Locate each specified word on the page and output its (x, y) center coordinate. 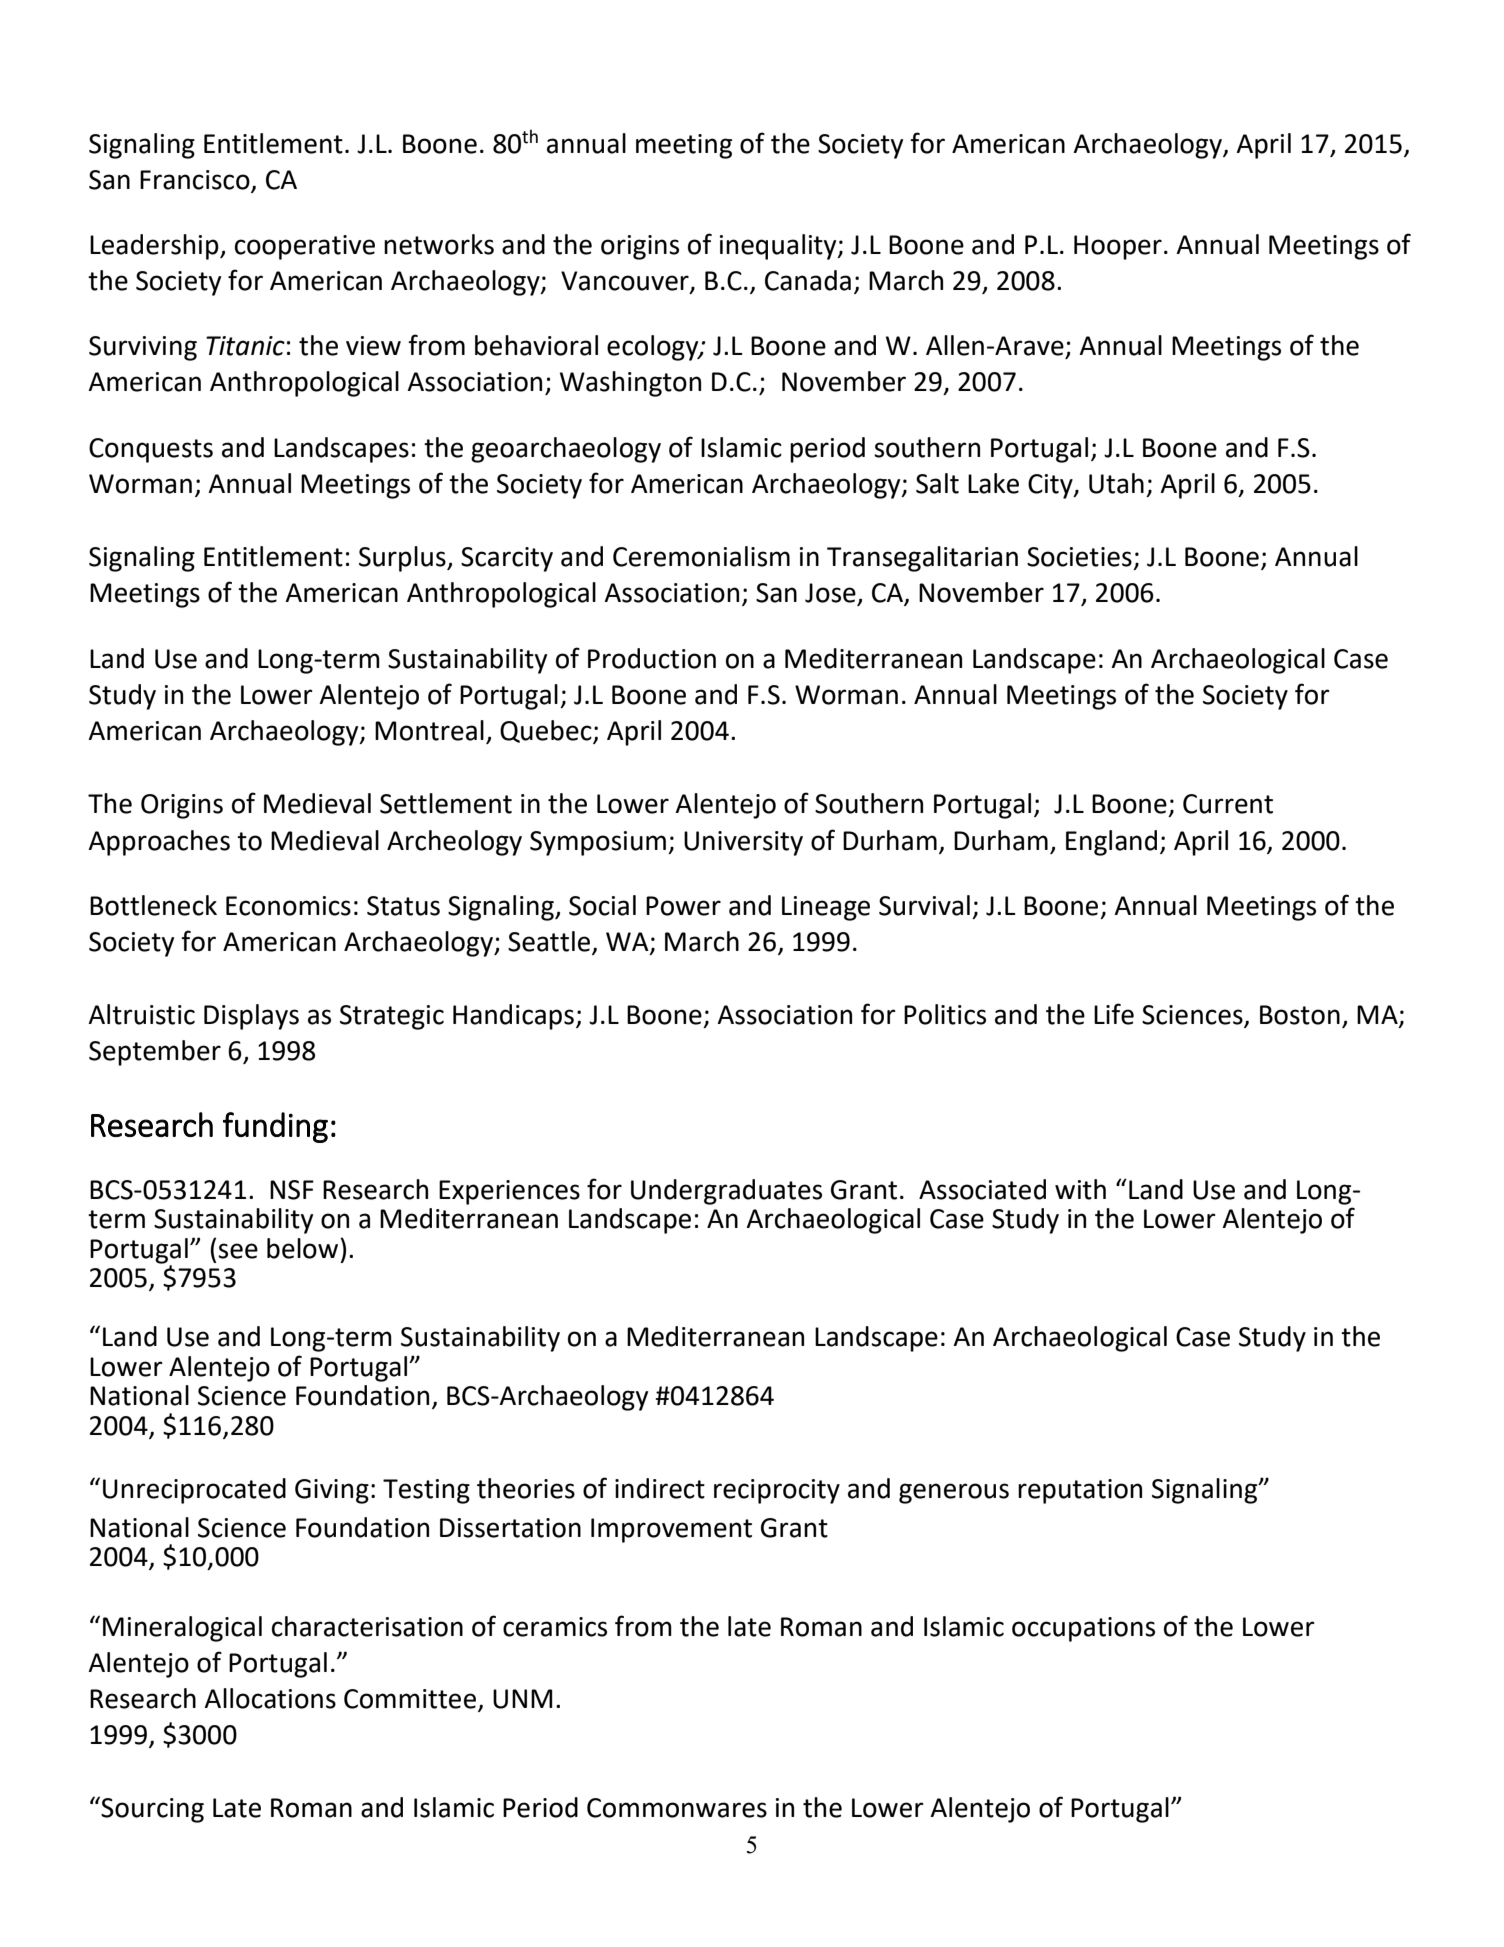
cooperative (305, 247)
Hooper (1118, 247)
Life (1114, 1014)
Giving (332, 1491)
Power (683, 906)
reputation (1080, 1491)
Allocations (270, 1698)
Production (652, 658)
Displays (251, 1017)
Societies (1079, 557)
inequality (779, 247)
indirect (660, 1488)
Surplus (403, 559)
